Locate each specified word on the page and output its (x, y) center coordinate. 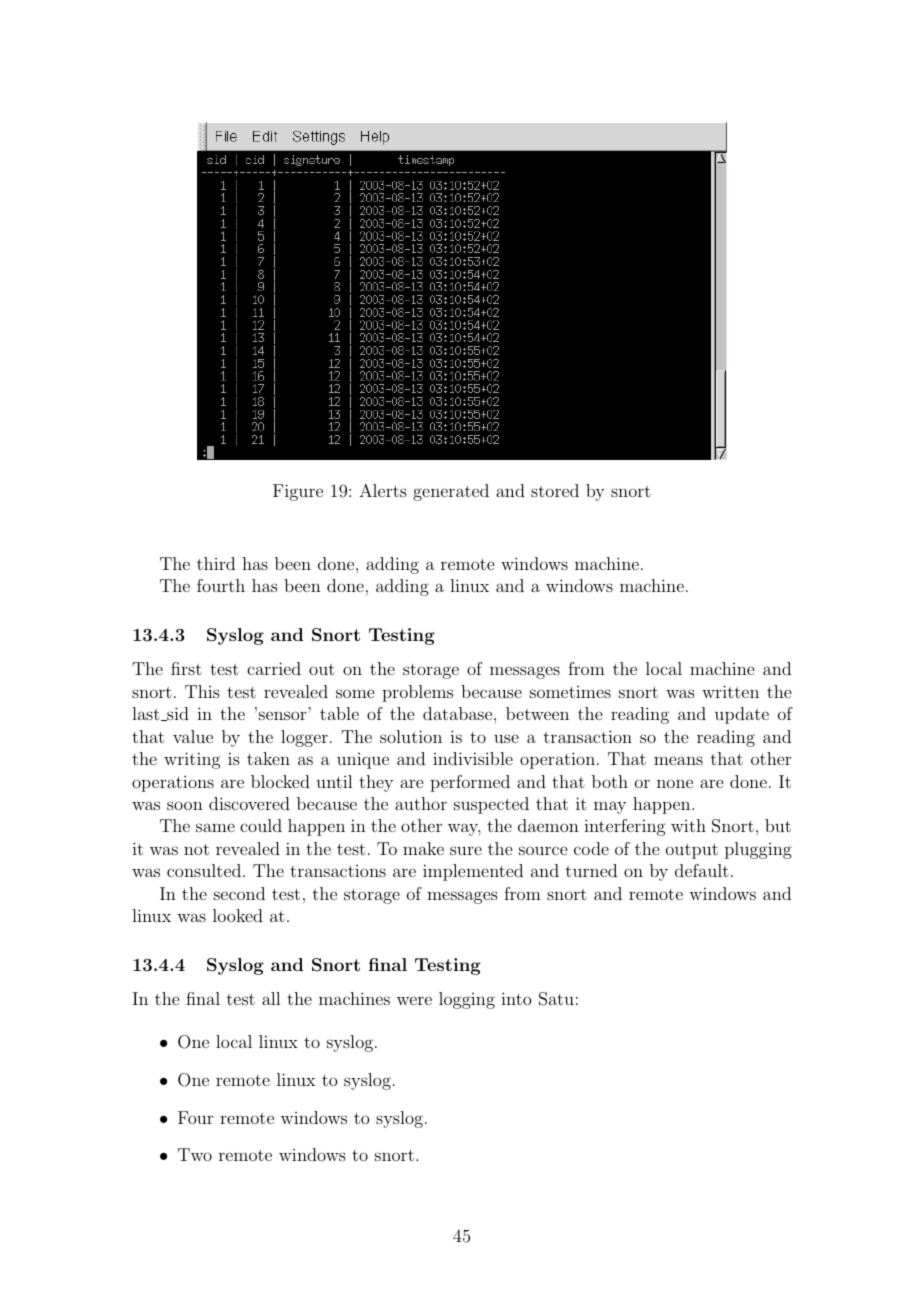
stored (555, 490)
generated (451, 492)
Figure (298, 492)
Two (195, 1154)
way (464, 829)
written (730, 691)
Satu (556, 999)
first (186, 668)
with (688, 825)
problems (417, 693)
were (414, 1000)
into (516, 998)
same (215, 827)
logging (467, 1000)
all (271, 998)
